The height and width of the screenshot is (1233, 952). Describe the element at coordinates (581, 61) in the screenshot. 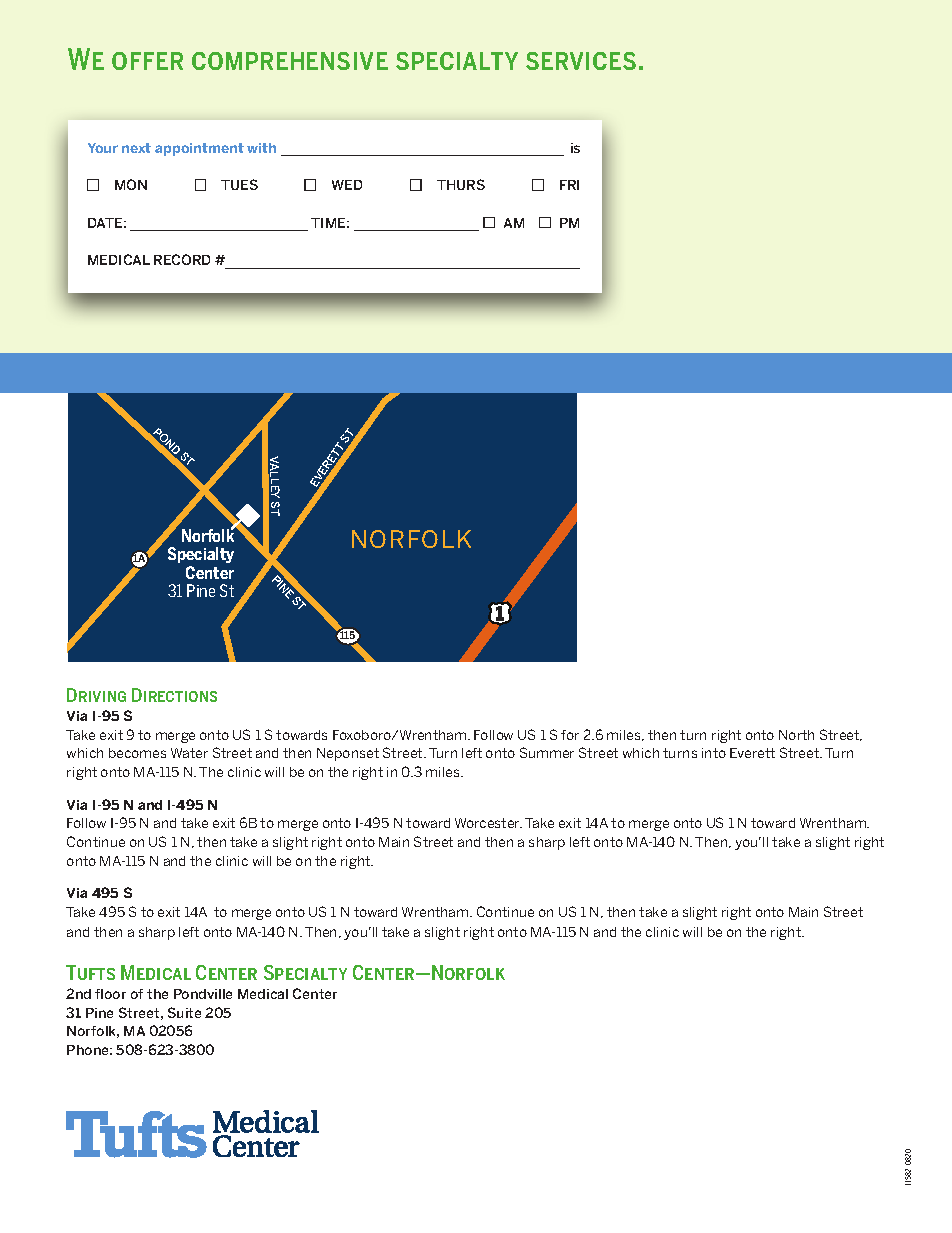

I see `services` at that location.
